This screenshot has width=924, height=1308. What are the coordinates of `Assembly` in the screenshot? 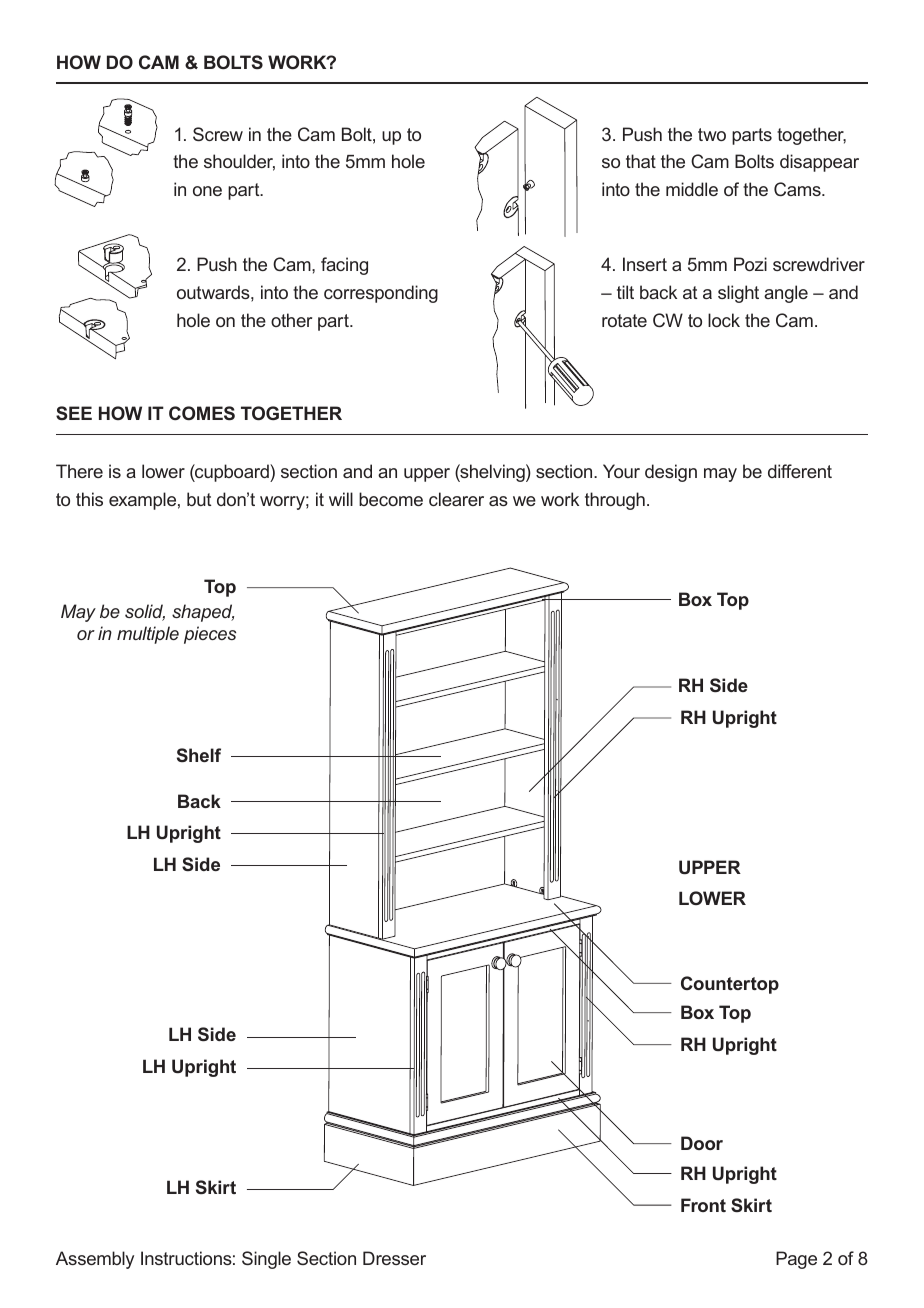 It's located at (95, 1260).
